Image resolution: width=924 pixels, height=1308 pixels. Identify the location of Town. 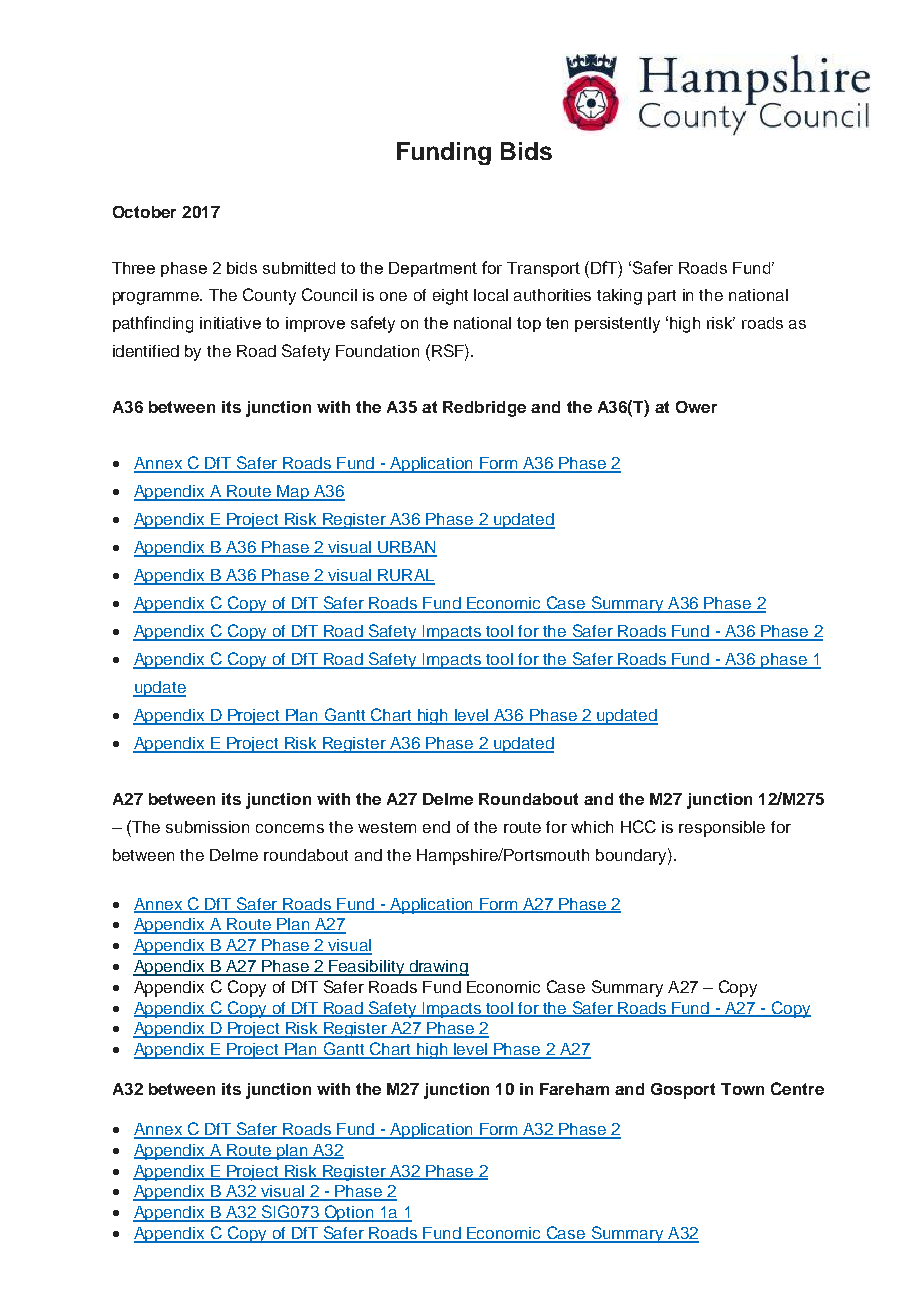
(742, 1089).
